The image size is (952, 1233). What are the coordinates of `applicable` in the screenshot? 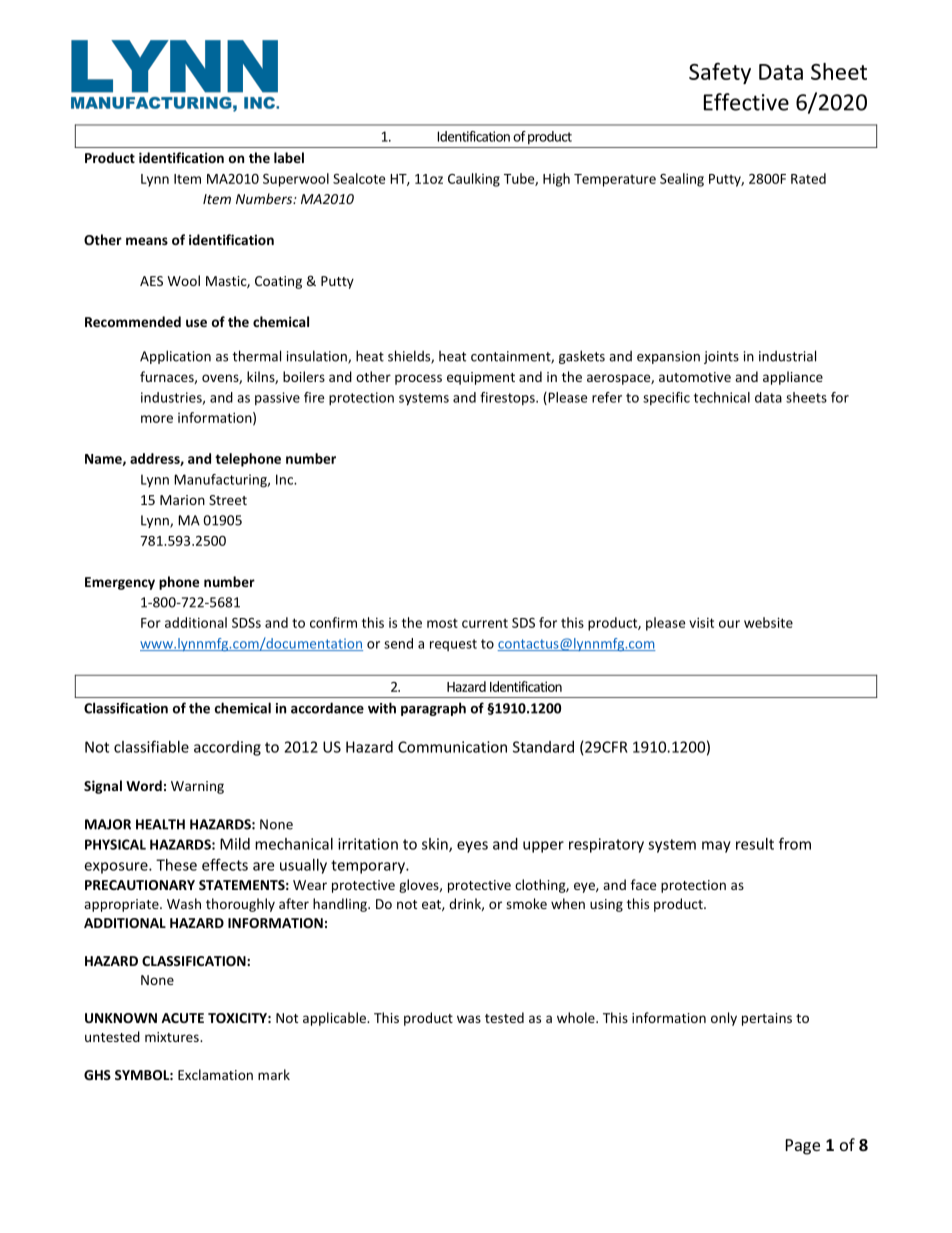 It's located at (335, 1019).
